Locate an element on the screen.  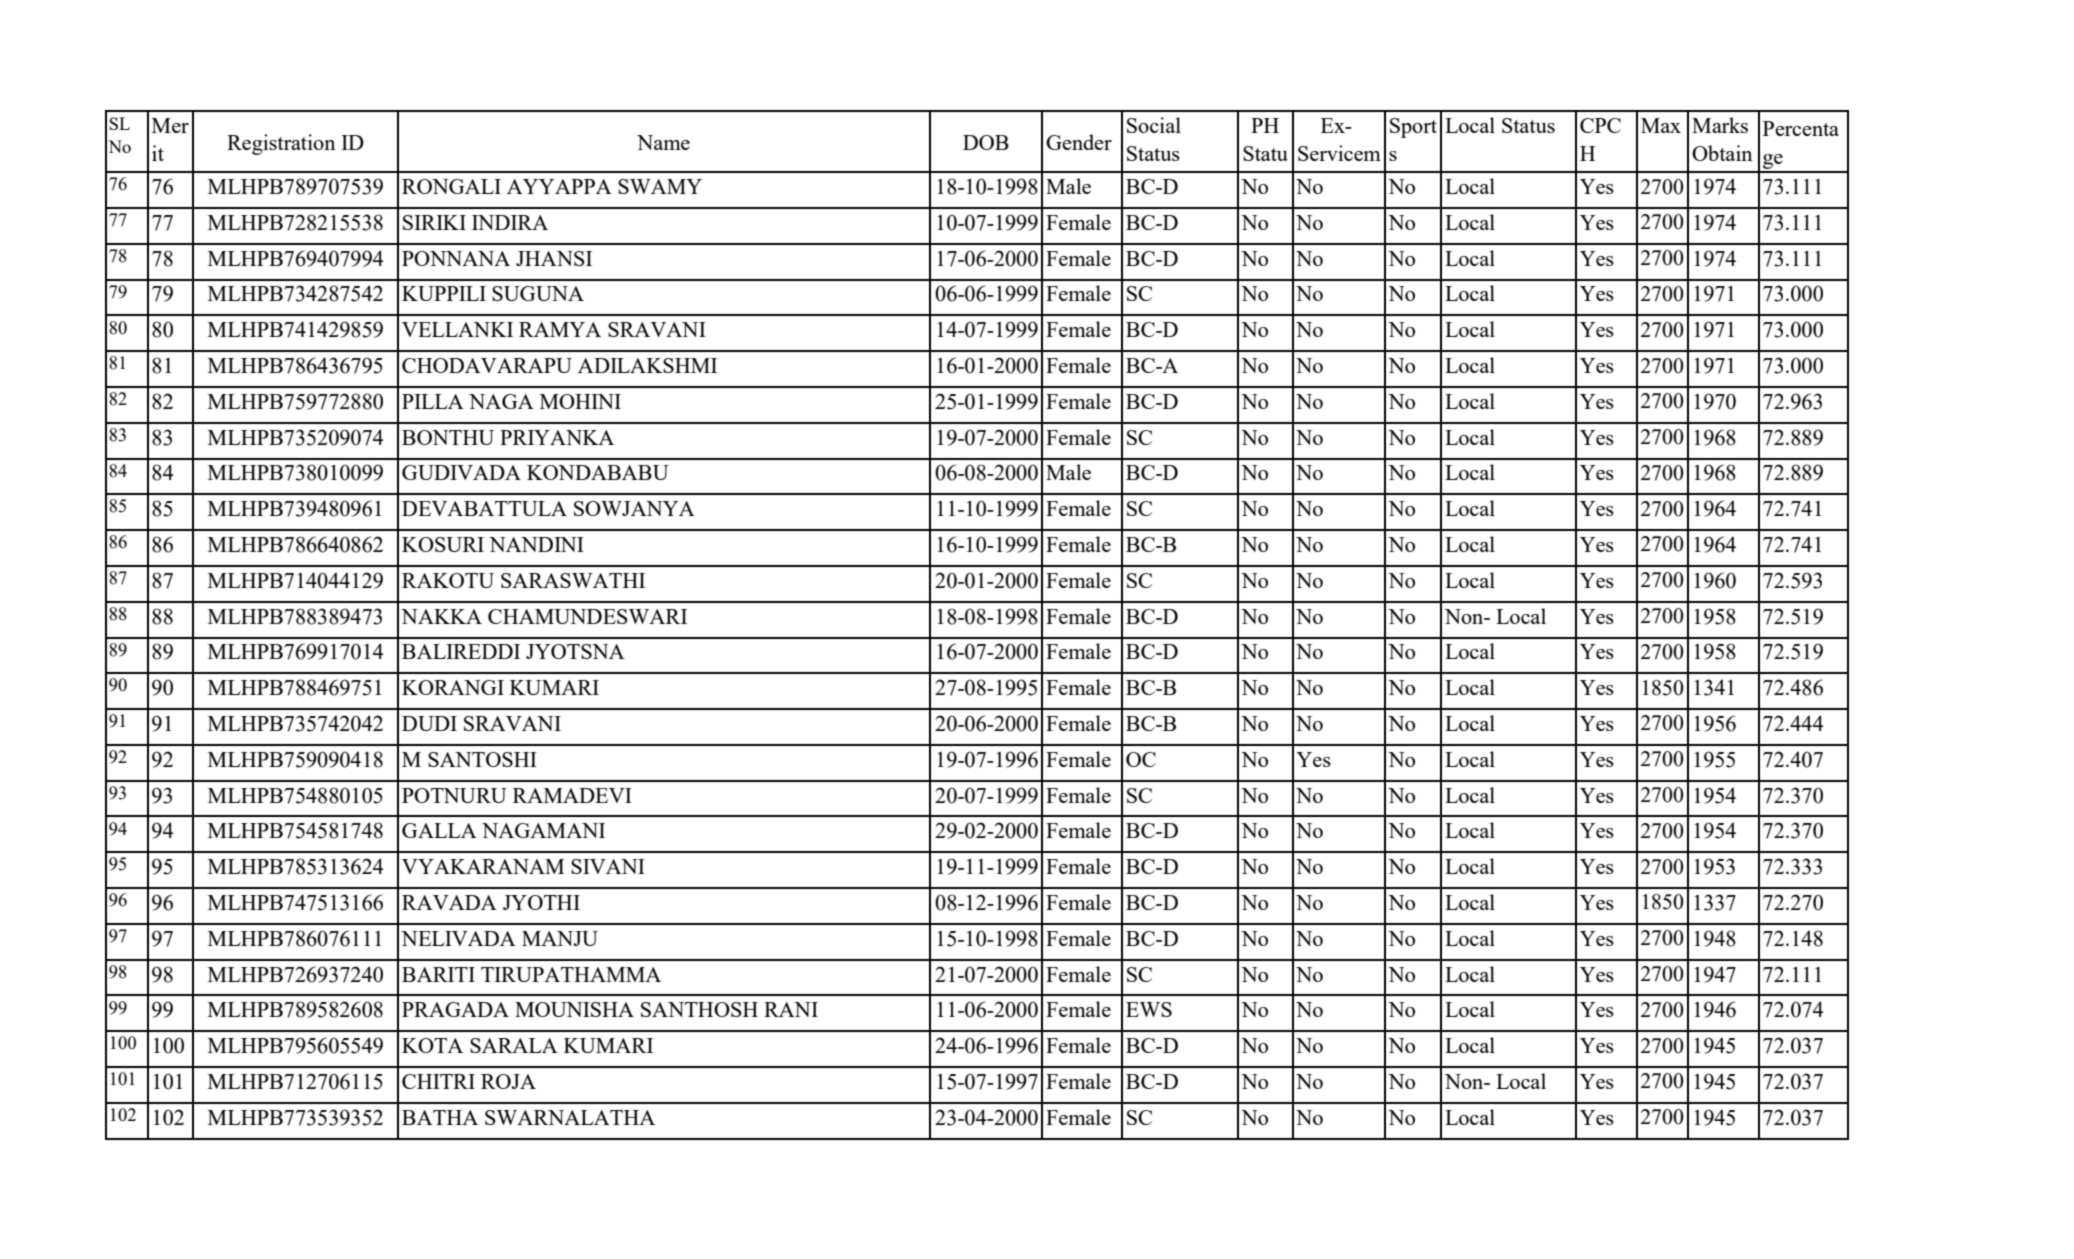
RANI is located at coordinates (791, 1009).
